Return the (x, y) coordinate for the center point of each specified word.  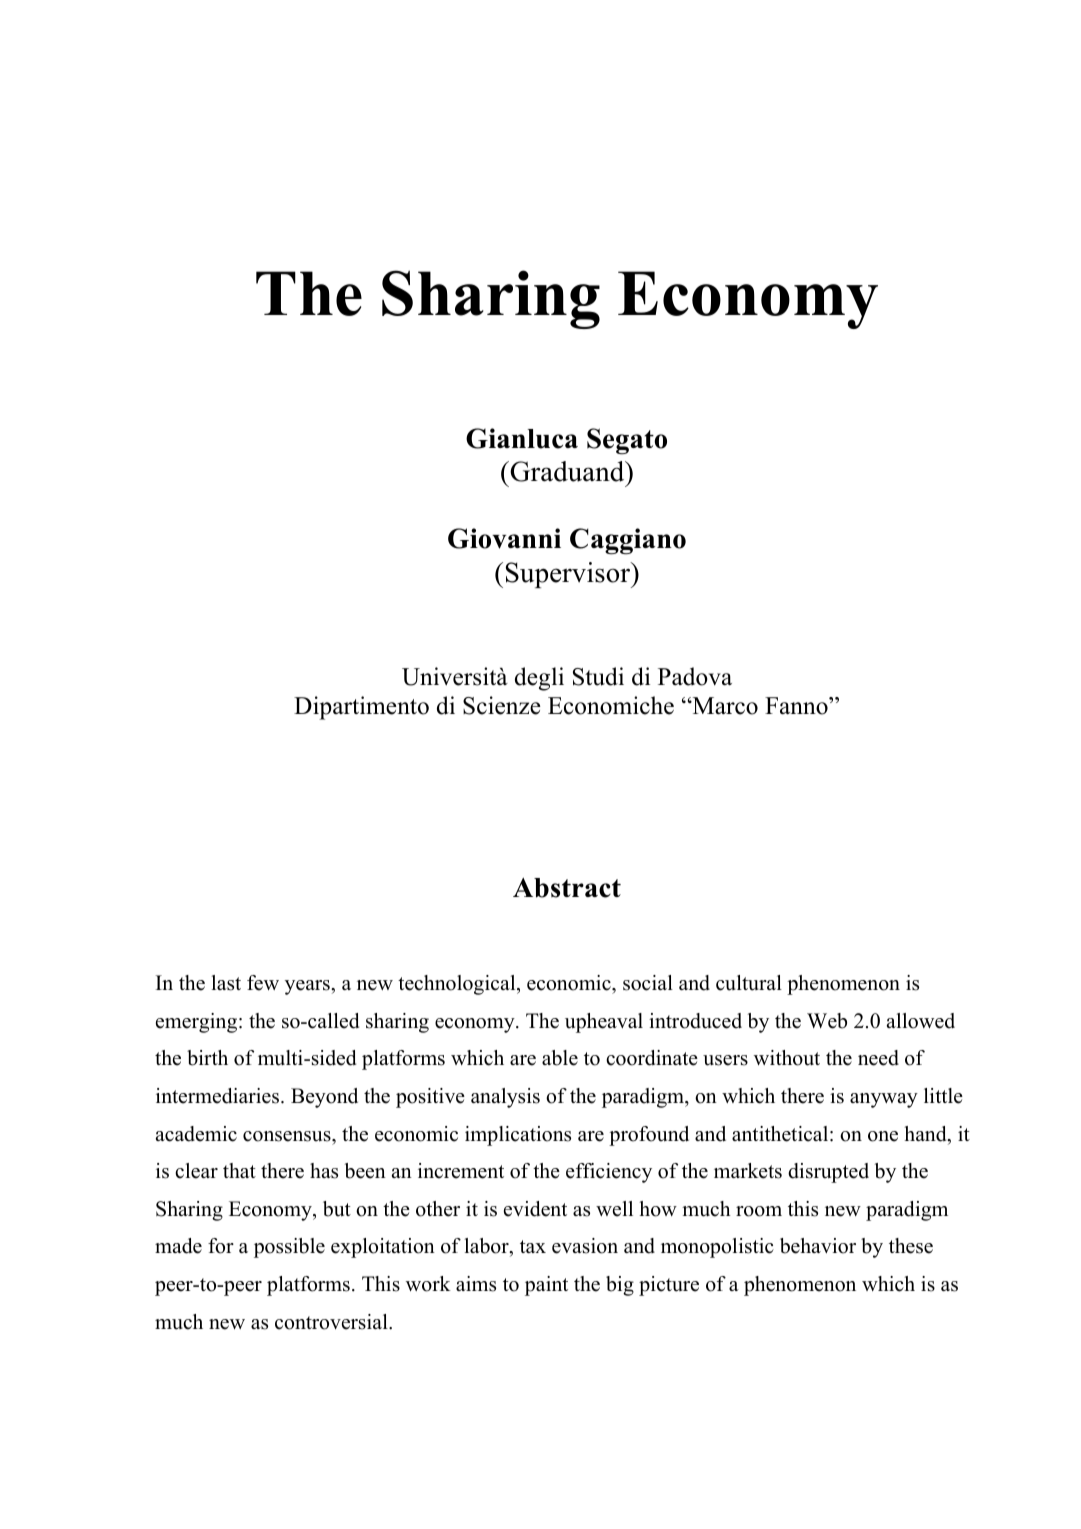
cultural (749, 983)
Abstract (567, 888)
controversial (332, 1322)
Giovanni (504, 538)
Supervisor (569, 575)
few (263, 983)
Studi (598, 676)
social (648, 983)
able (560, 1058)
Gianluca (522, 438)
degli (539, 679)
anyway (884, 1100)
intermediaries (219, 1096)
